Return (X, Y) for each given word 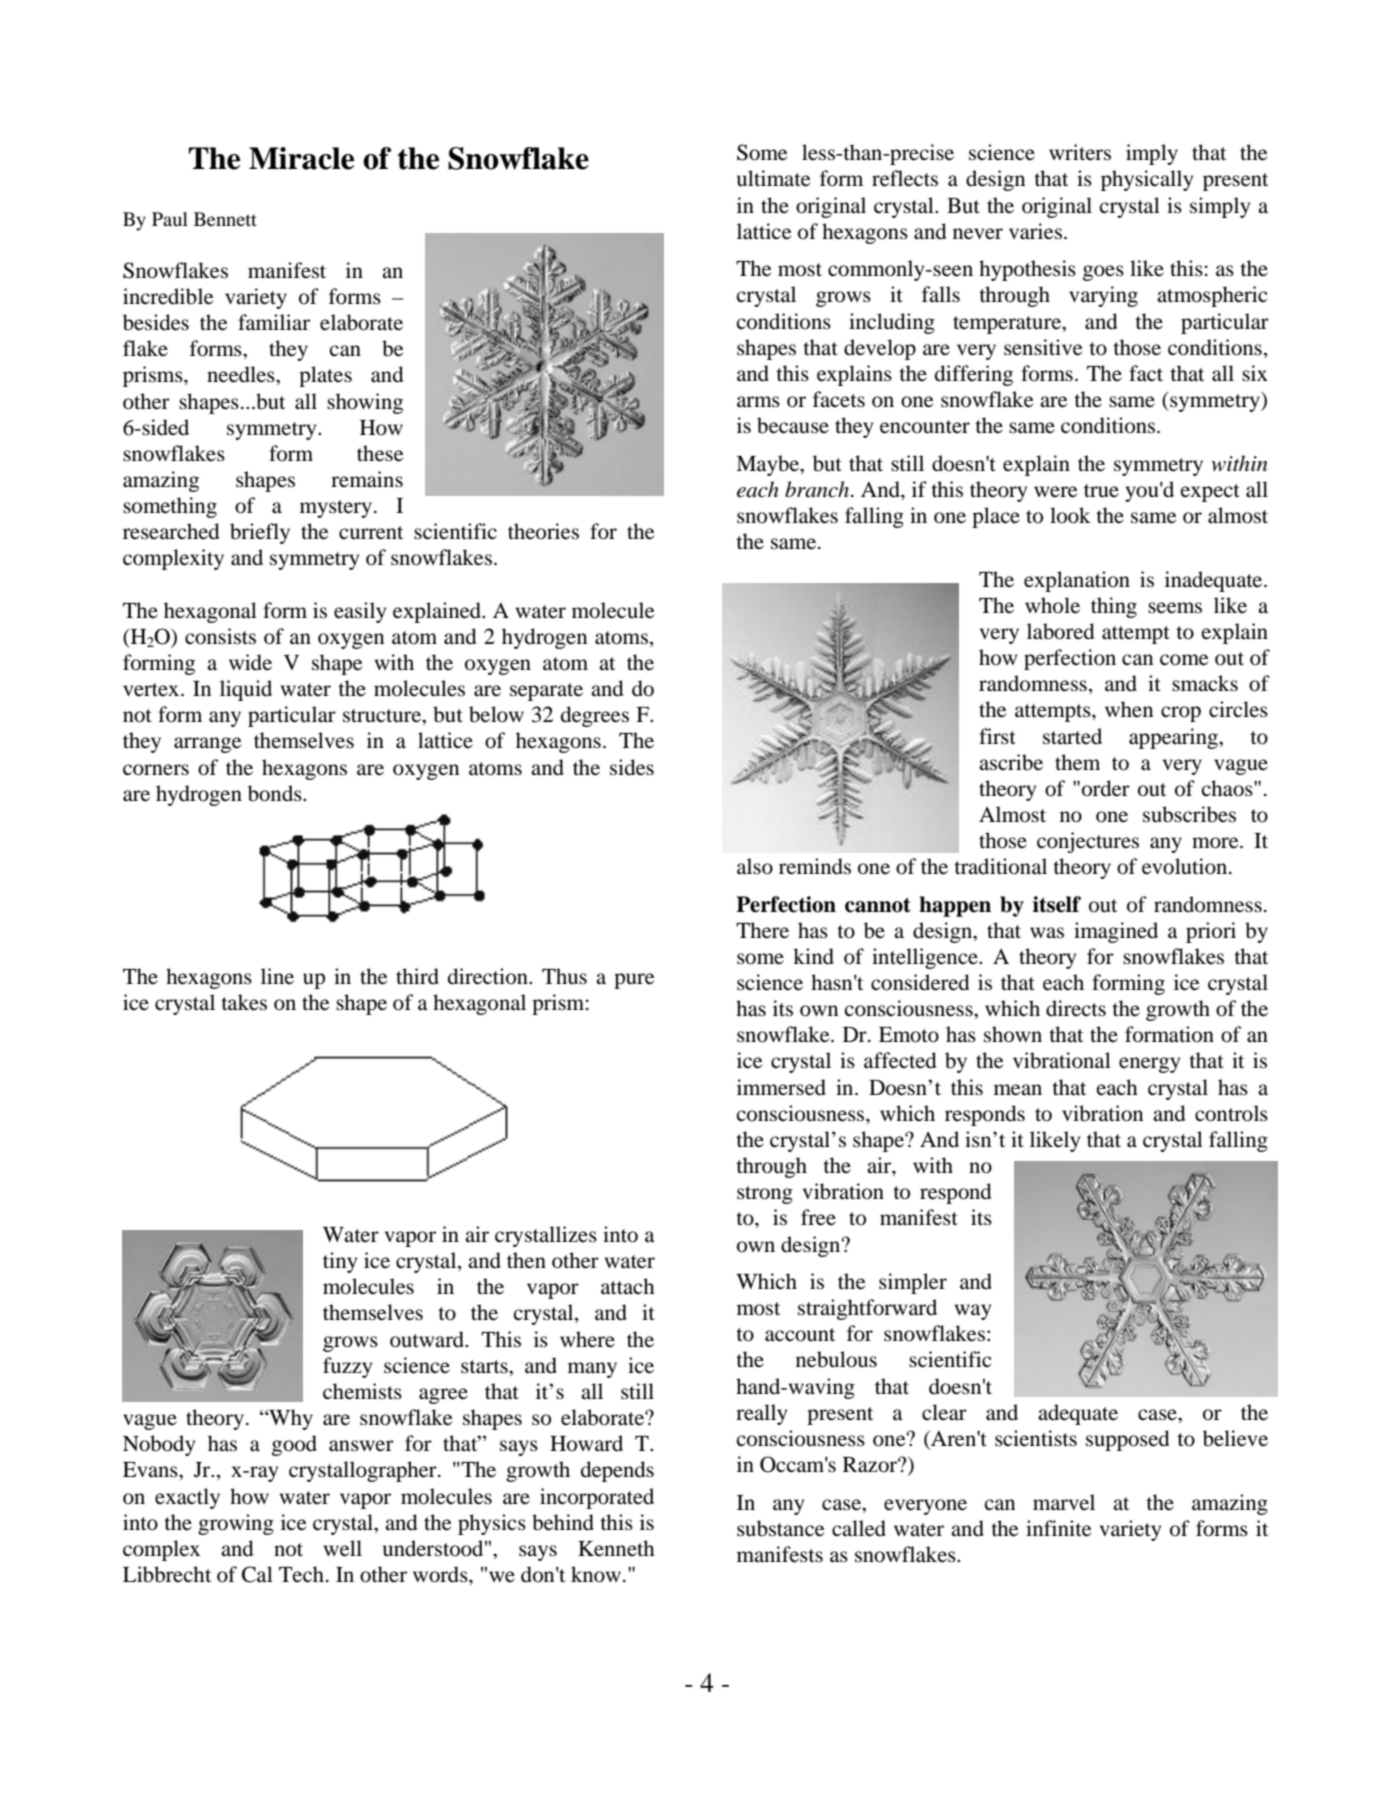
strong (765, 1195)
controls (1231, 1113)
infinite (1058, 1528)
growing (236, 1524)
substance (780, 1528)
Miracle (301, 158)
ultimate (773, 178)
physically (1147, 180)
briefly (260, 533)
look (1070, 515)
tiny (340, 1262)
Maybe (769, 465)
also (755, 866)
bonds (276, 793)
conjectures (1088, 842)
